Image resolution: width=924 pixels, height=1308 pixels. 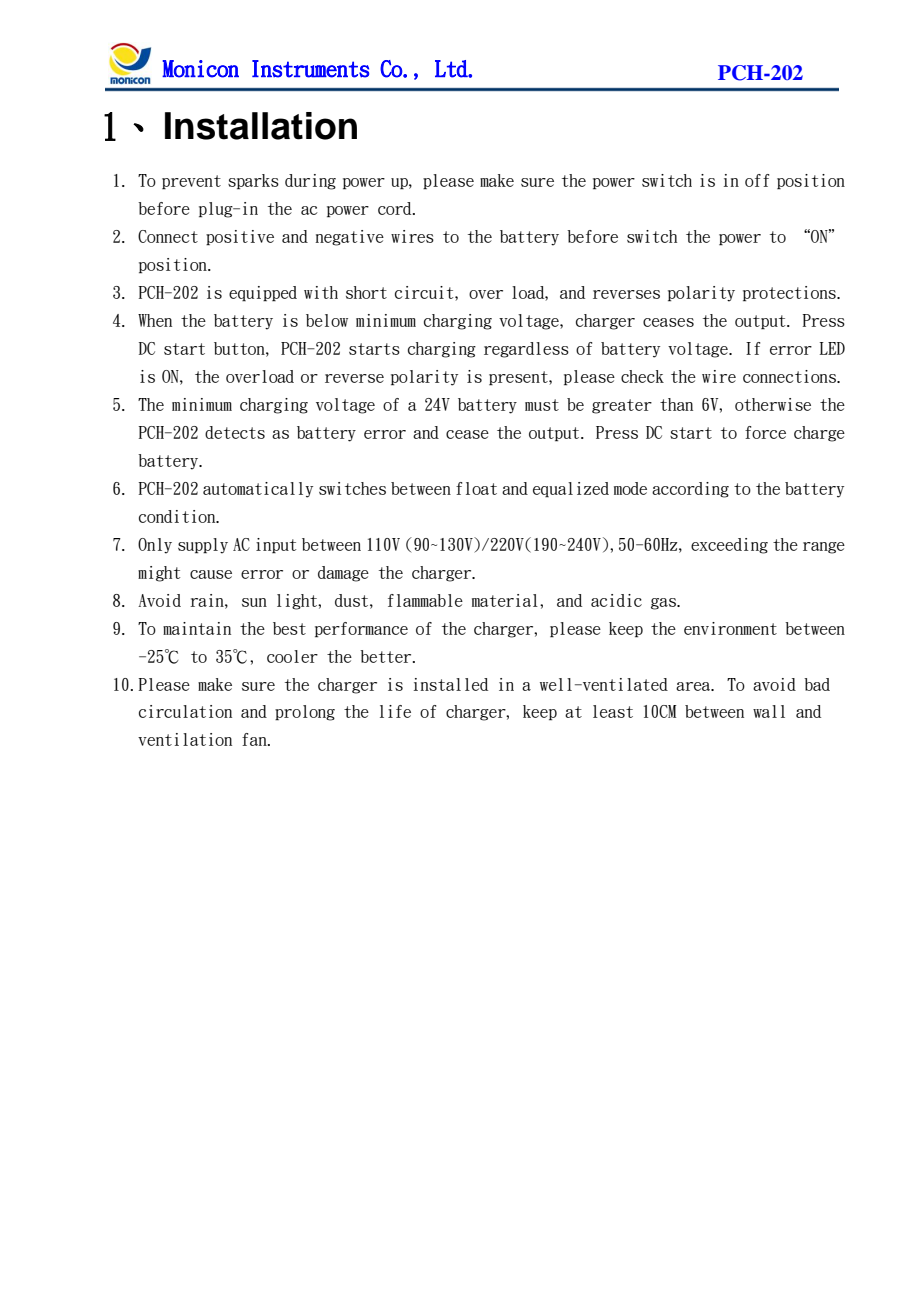 I want to click on installed, so click(x=451, y=684).
